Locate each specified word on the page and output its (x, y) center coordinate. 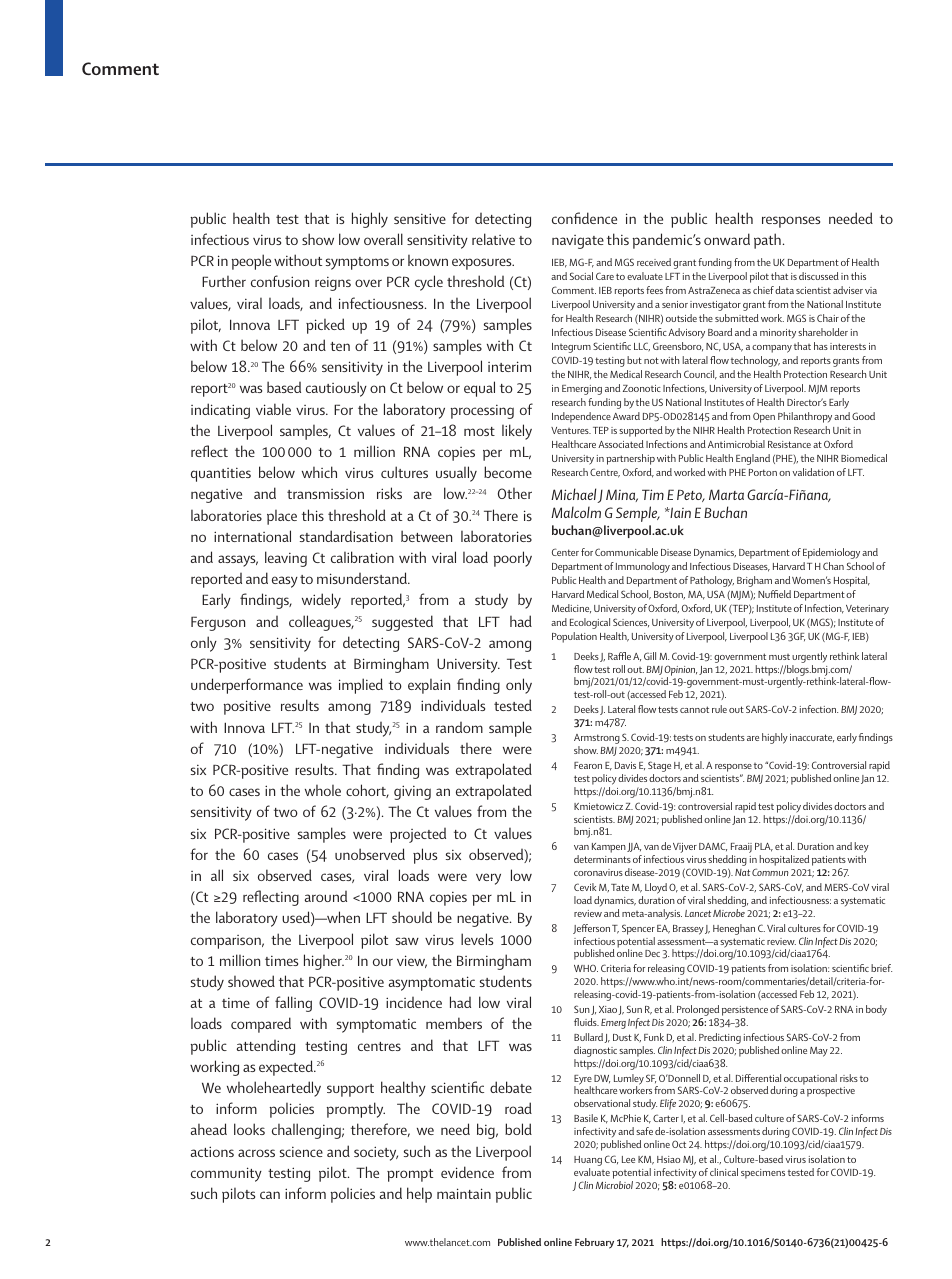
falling (293, 1004)
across (256, 1153)
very (488, 879)
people (251, 262)
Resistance (789, 444)
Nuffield (774, 594)
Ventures (571, 430)
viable (273, 409)
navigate (578, 242)
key (862, 849)
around (326, 896)
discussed (819, 276)
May (819, 1052)
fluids (586, 1022)
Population (574, 637)
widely (321, 601)
